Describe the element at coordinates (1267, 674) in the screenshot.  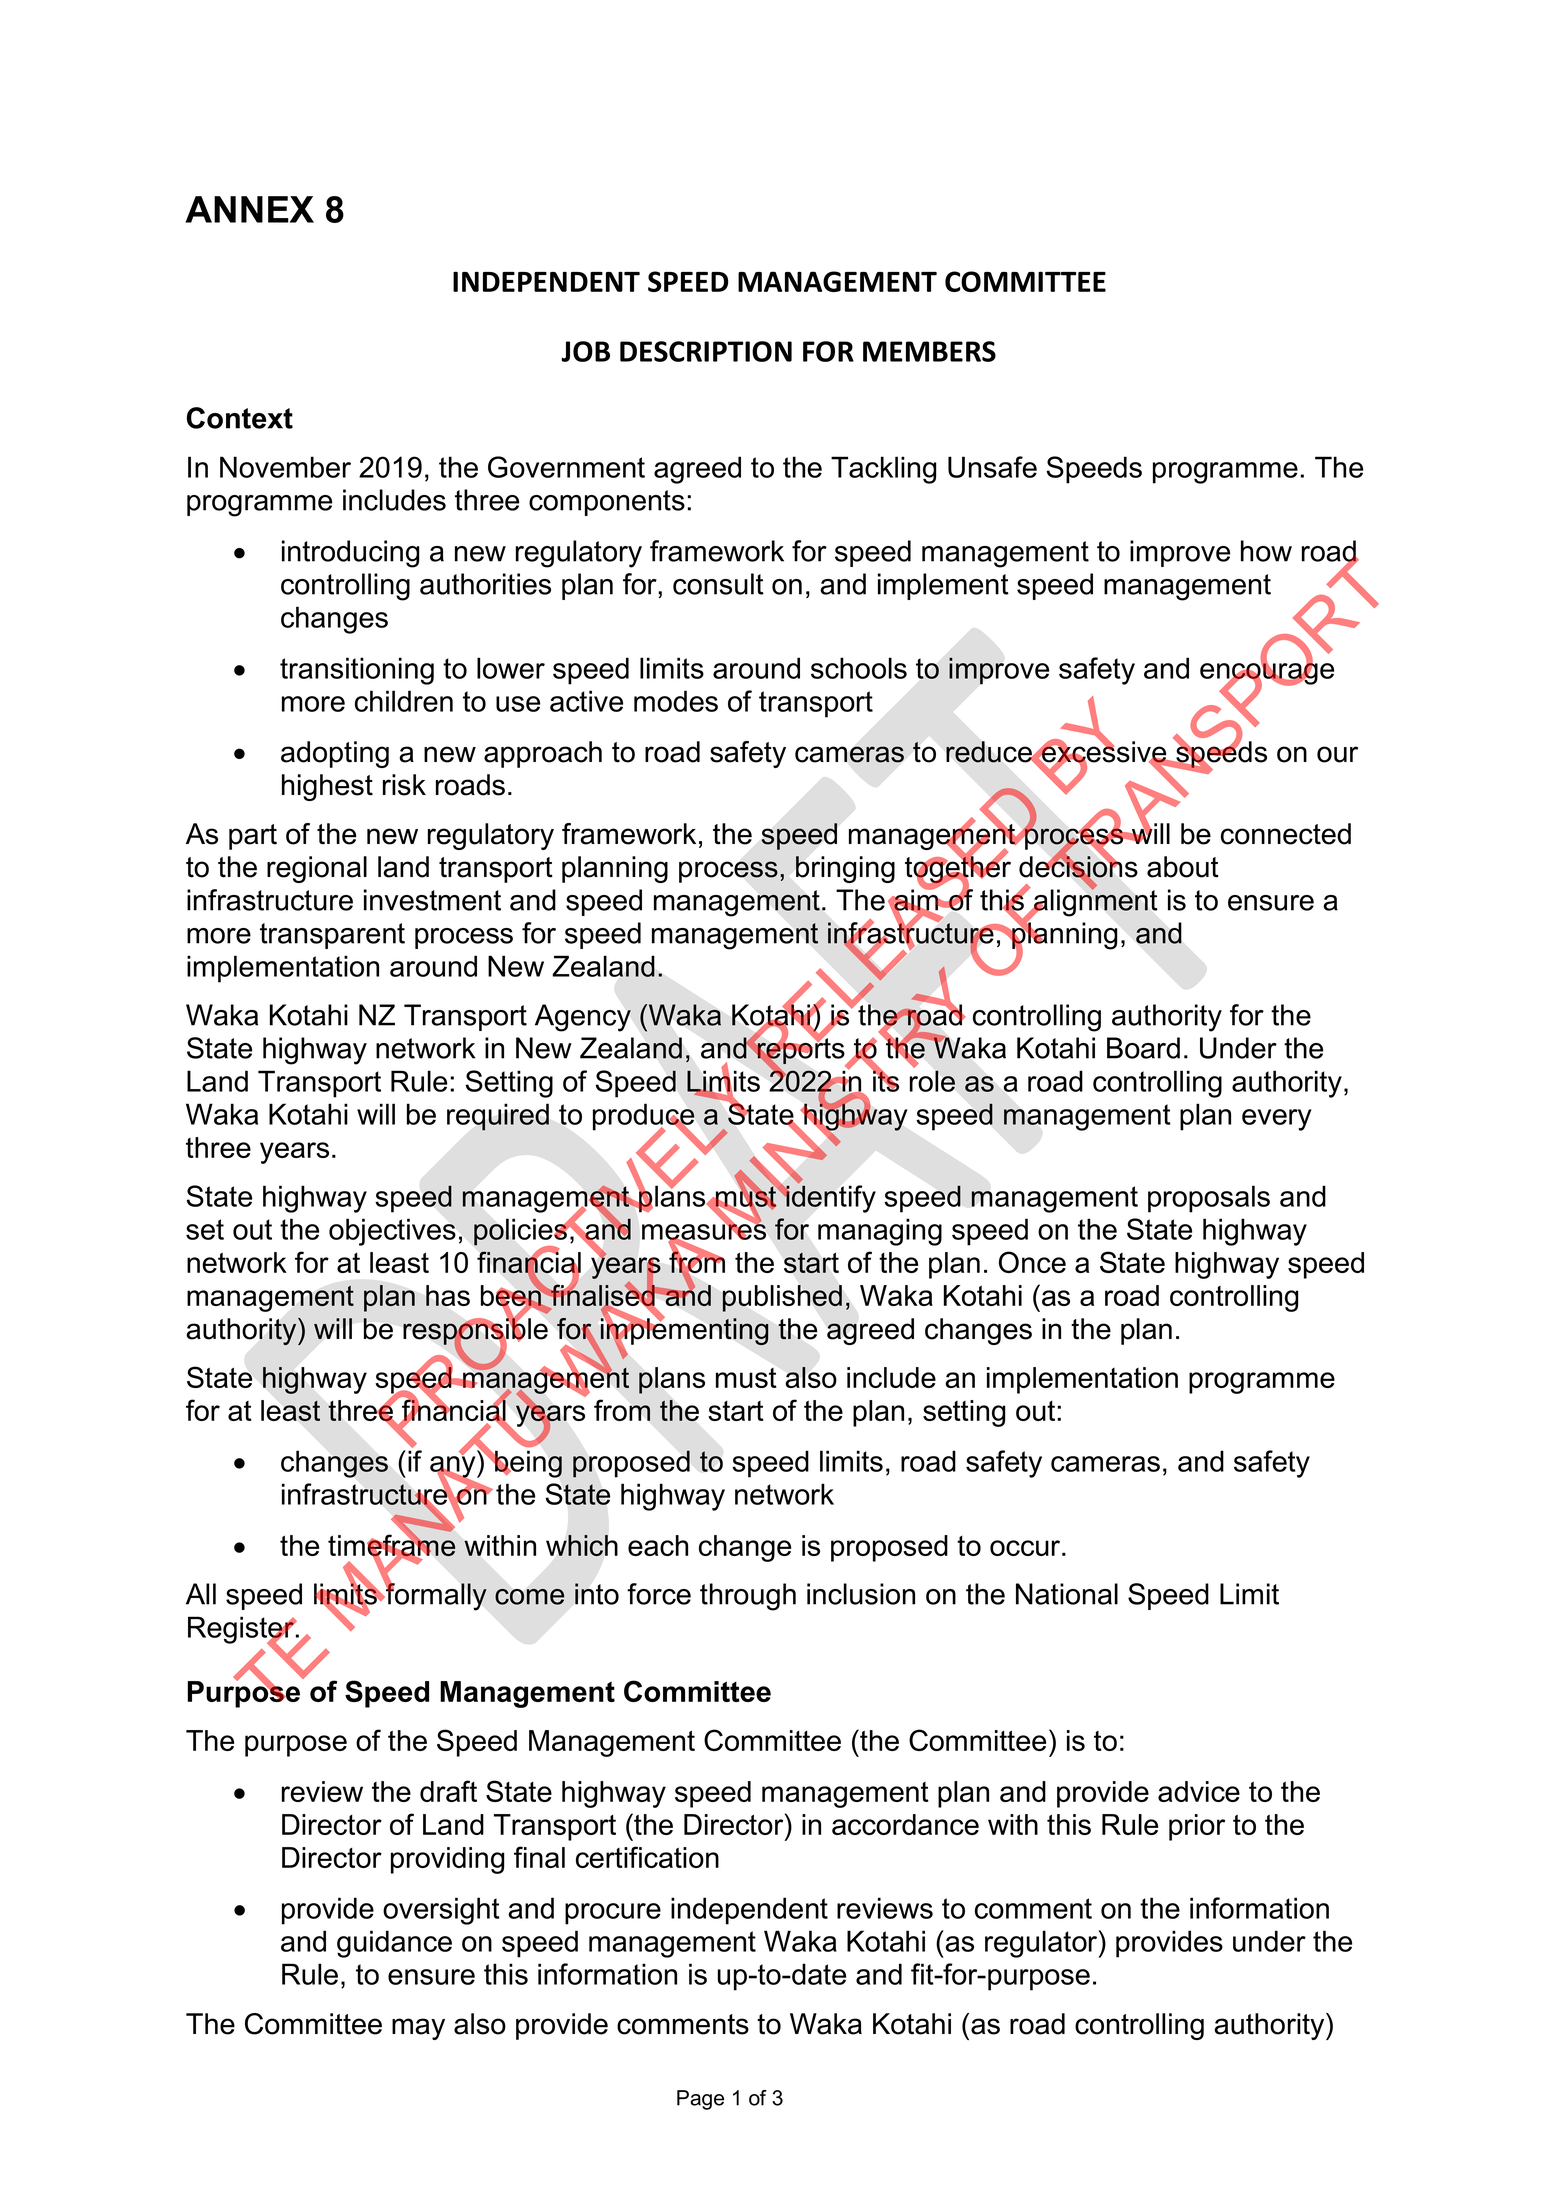
I see `encourage` at that location.
